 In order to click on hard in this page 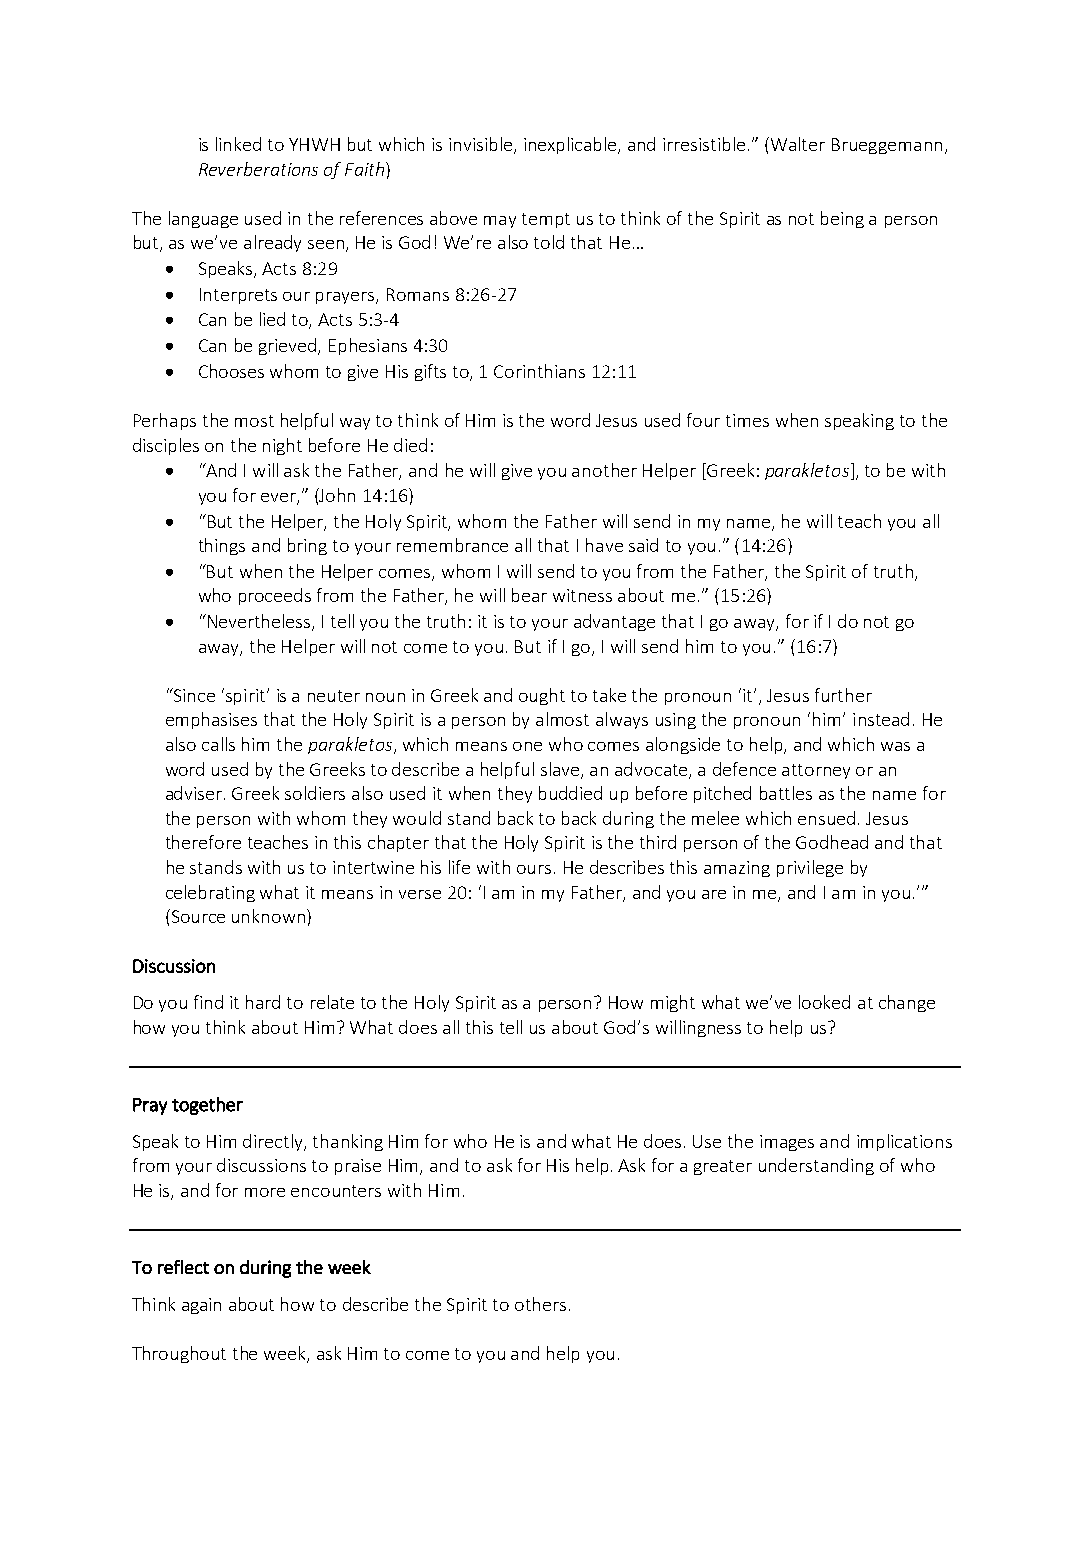, I will do `click(263, 1002)`.
